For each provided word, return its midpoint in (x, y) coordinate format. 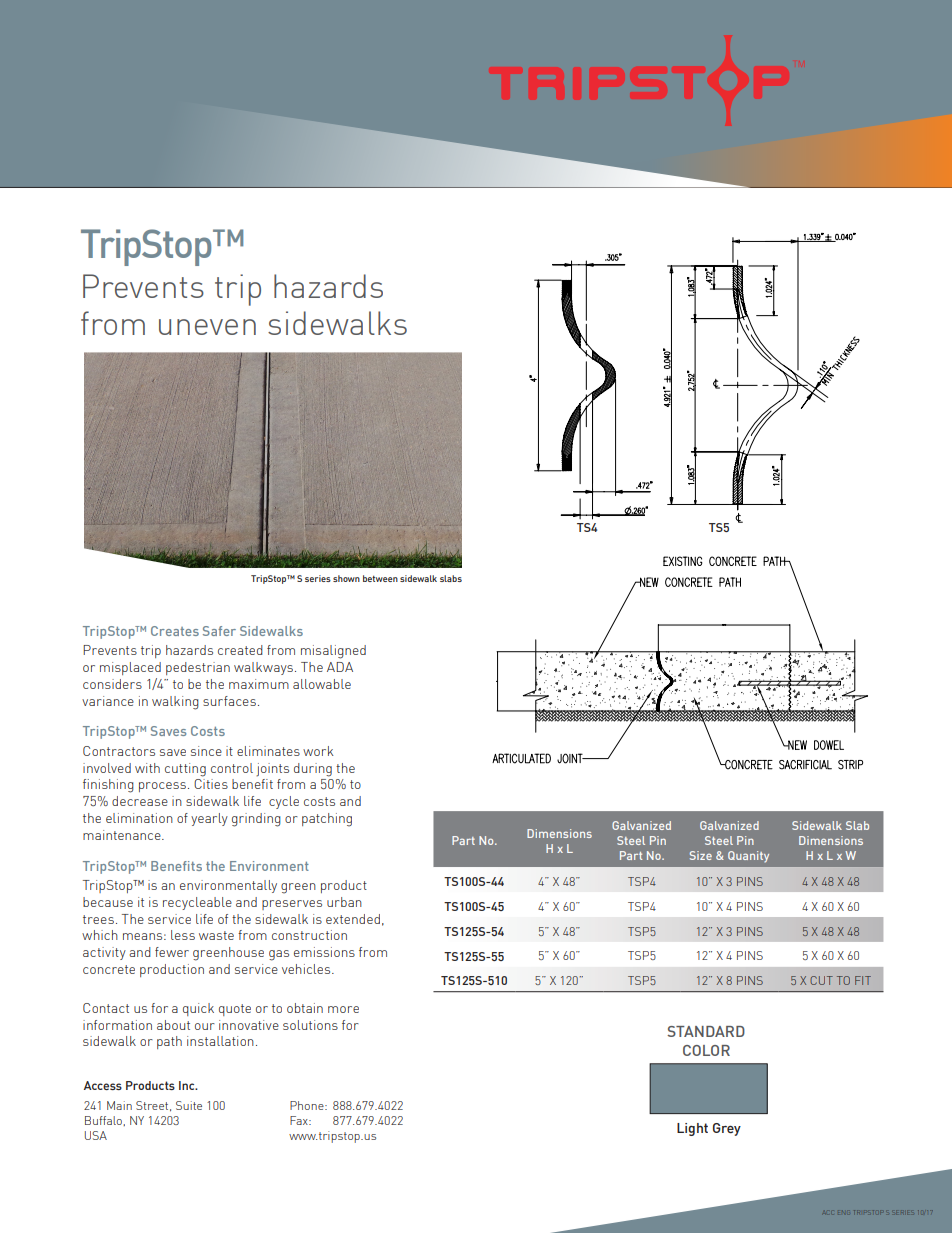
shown (346, 578)
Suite (189, 1105)
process (162, 787)
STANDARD (706, 1031)
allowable (322, 684)
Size (701, 855)
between (380, 578)
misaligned (333, 652)
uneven (207, 327)
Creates (175, 631)
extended (353, 919)
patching (327, 820)
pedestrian (198, 668)
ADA (340, 667)
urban (344, 902)
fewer (172, 952)
